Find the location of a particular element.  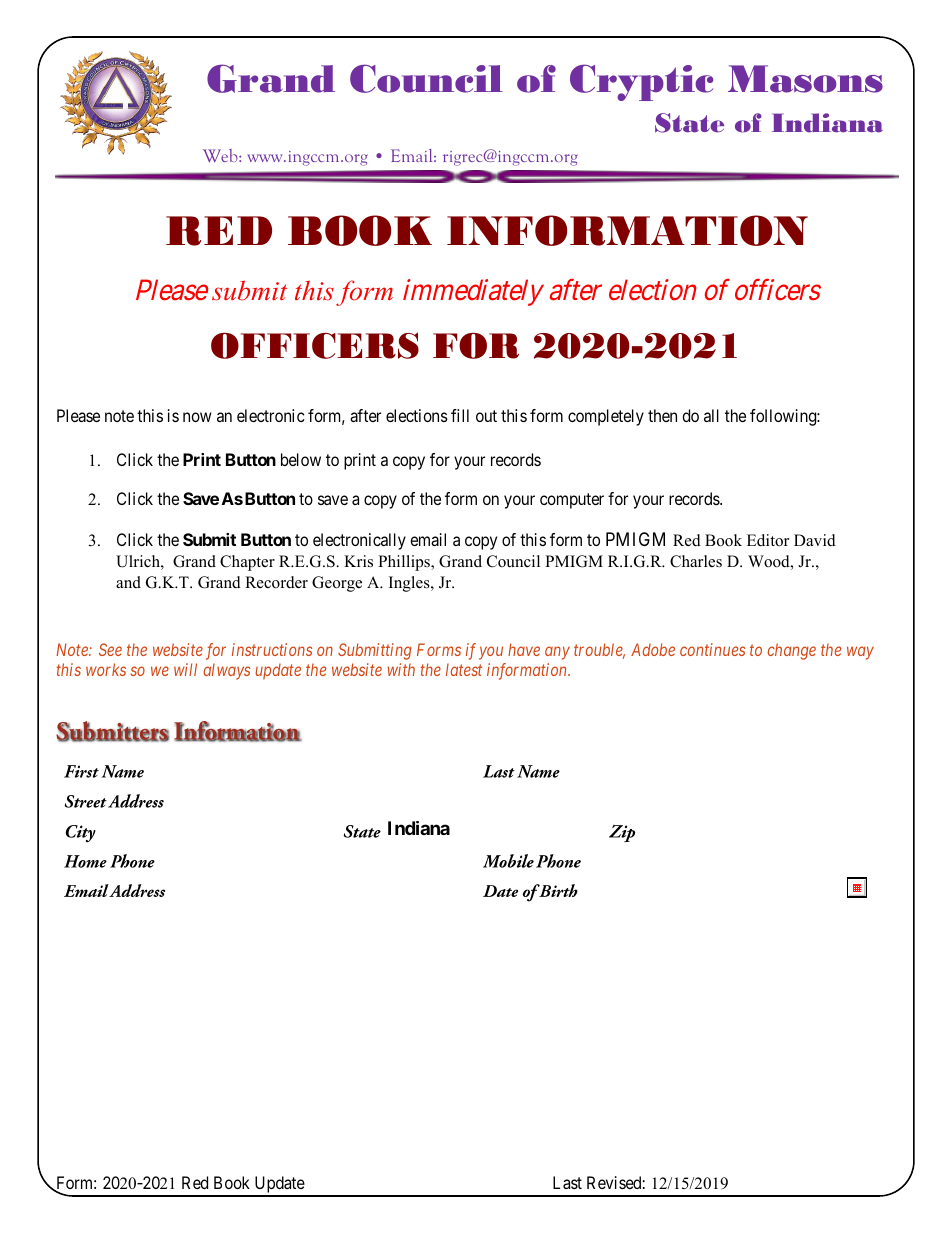

continues is located at coordinates (712, 649).
